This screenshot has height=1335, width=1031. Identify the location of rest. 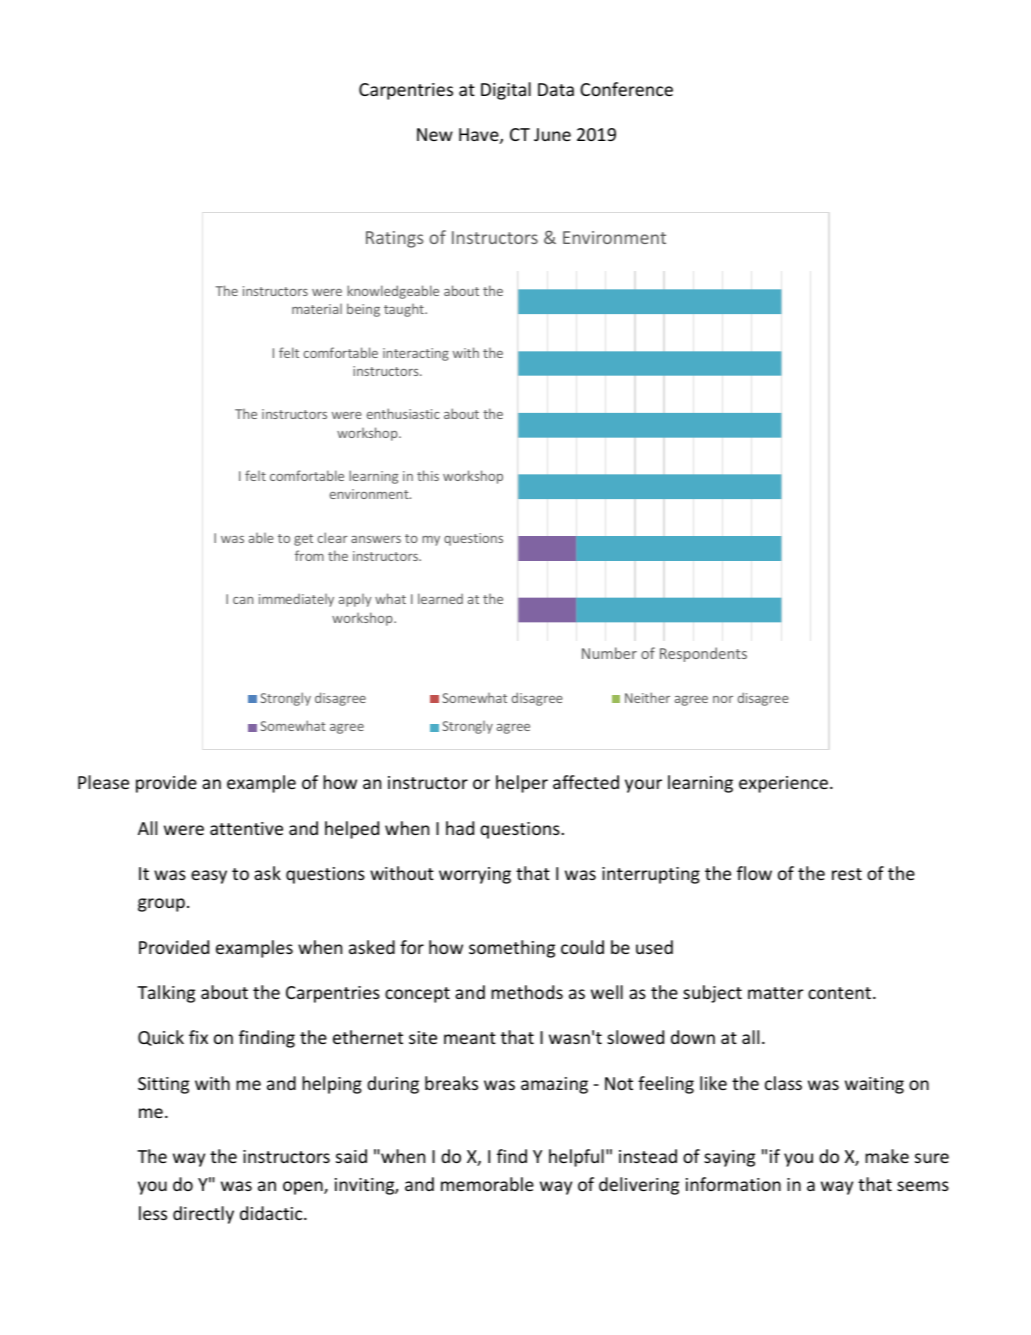
(847, 874).
